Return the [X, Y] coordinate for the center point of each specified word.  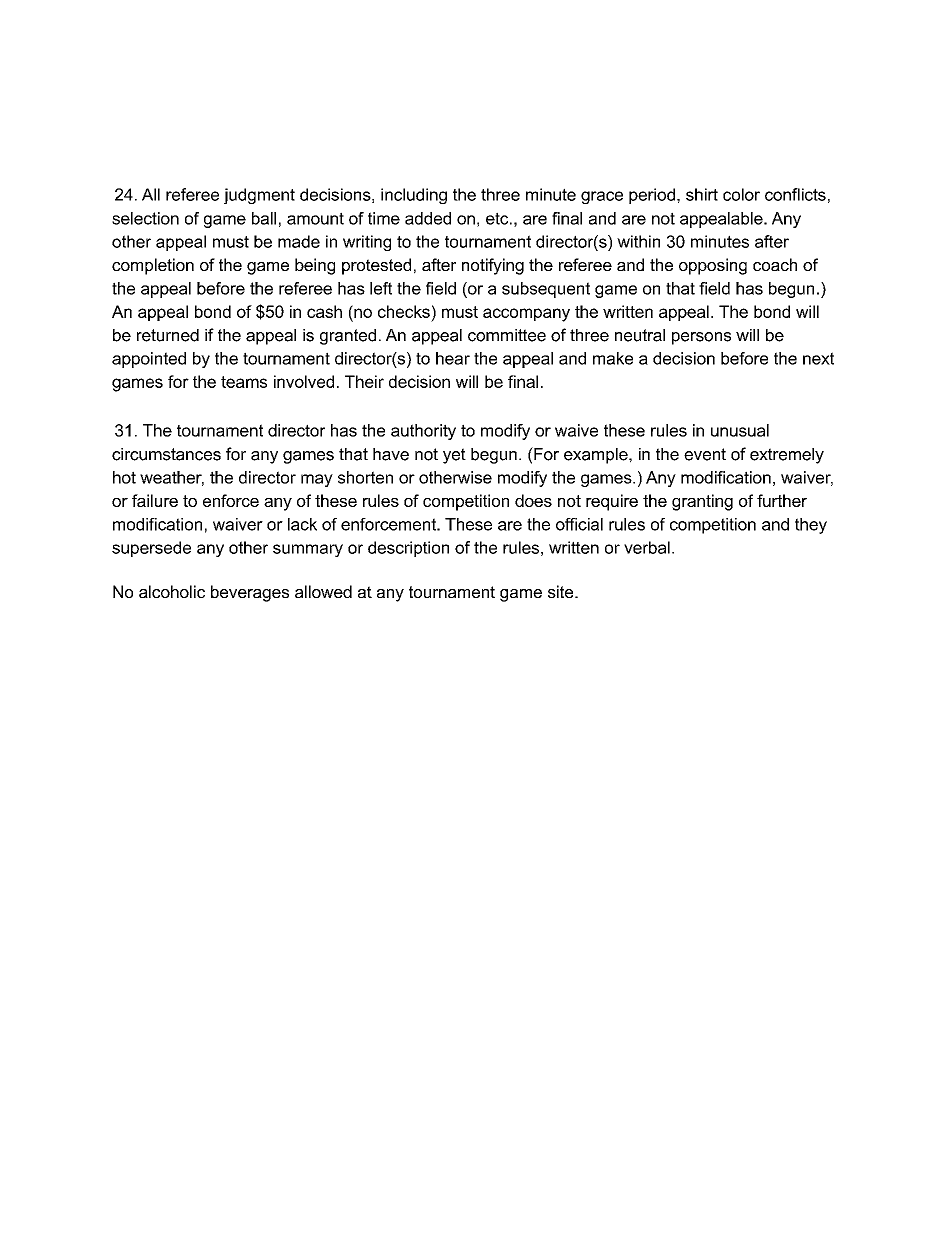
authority [423, 432]
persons [701, 338]
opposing [713, 266]
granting [702, 502]
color [741, 194]
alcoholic [172, 591]
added [428, 218]
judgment [259, 196]
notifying [493, 266]
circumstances [166, 454]
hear [453, 358]
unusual [740, 430]
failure [155, 500]
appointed [149, 360]
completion [153, 266]
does [533, 500]
